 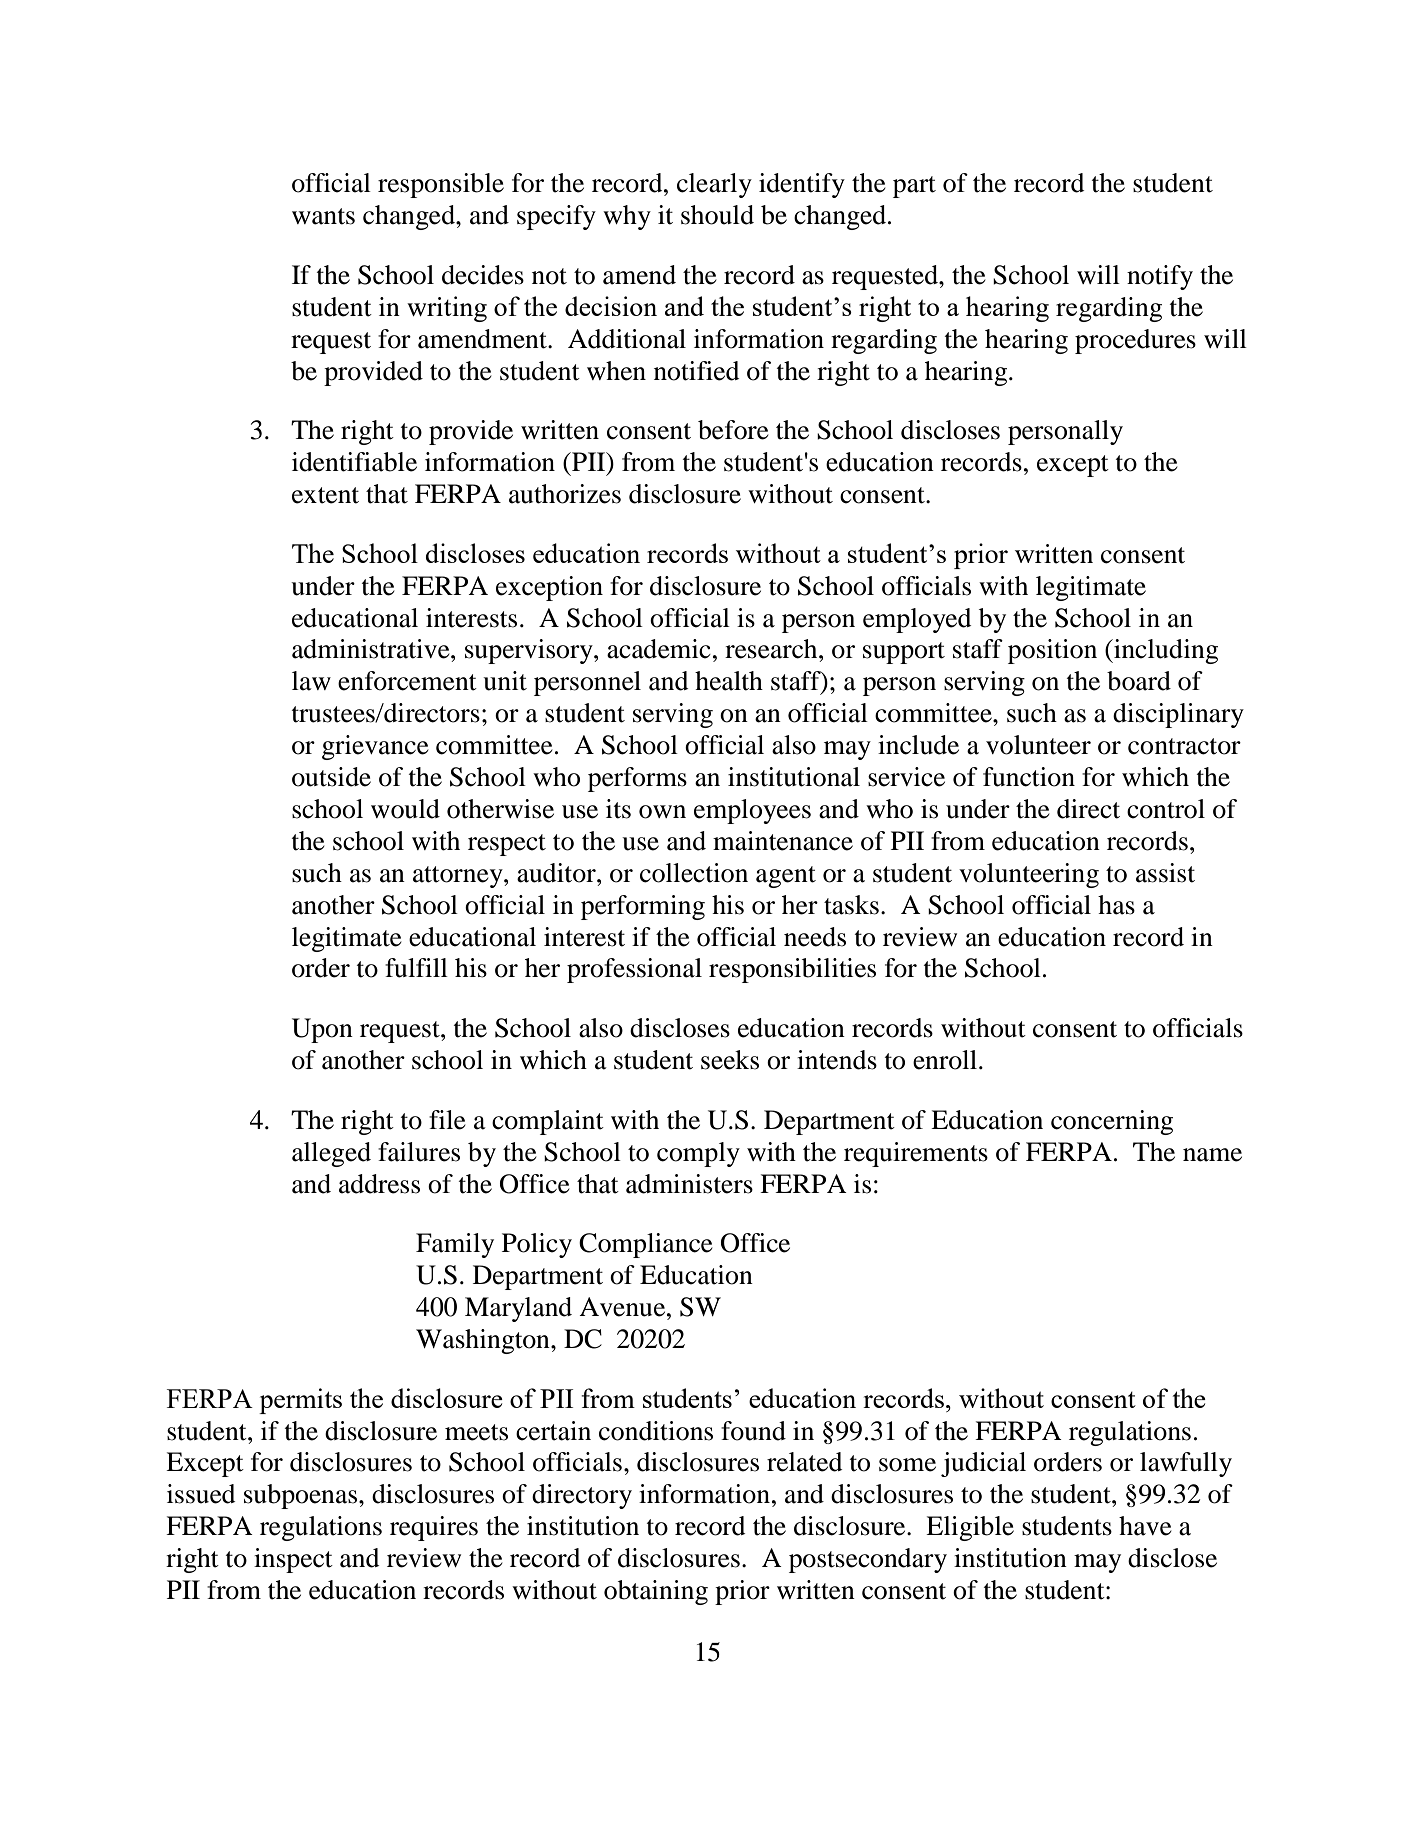 What do you see at coordinates (323, 216) in the screenshot?
I see `wants` at bounding box center [323, 216].
